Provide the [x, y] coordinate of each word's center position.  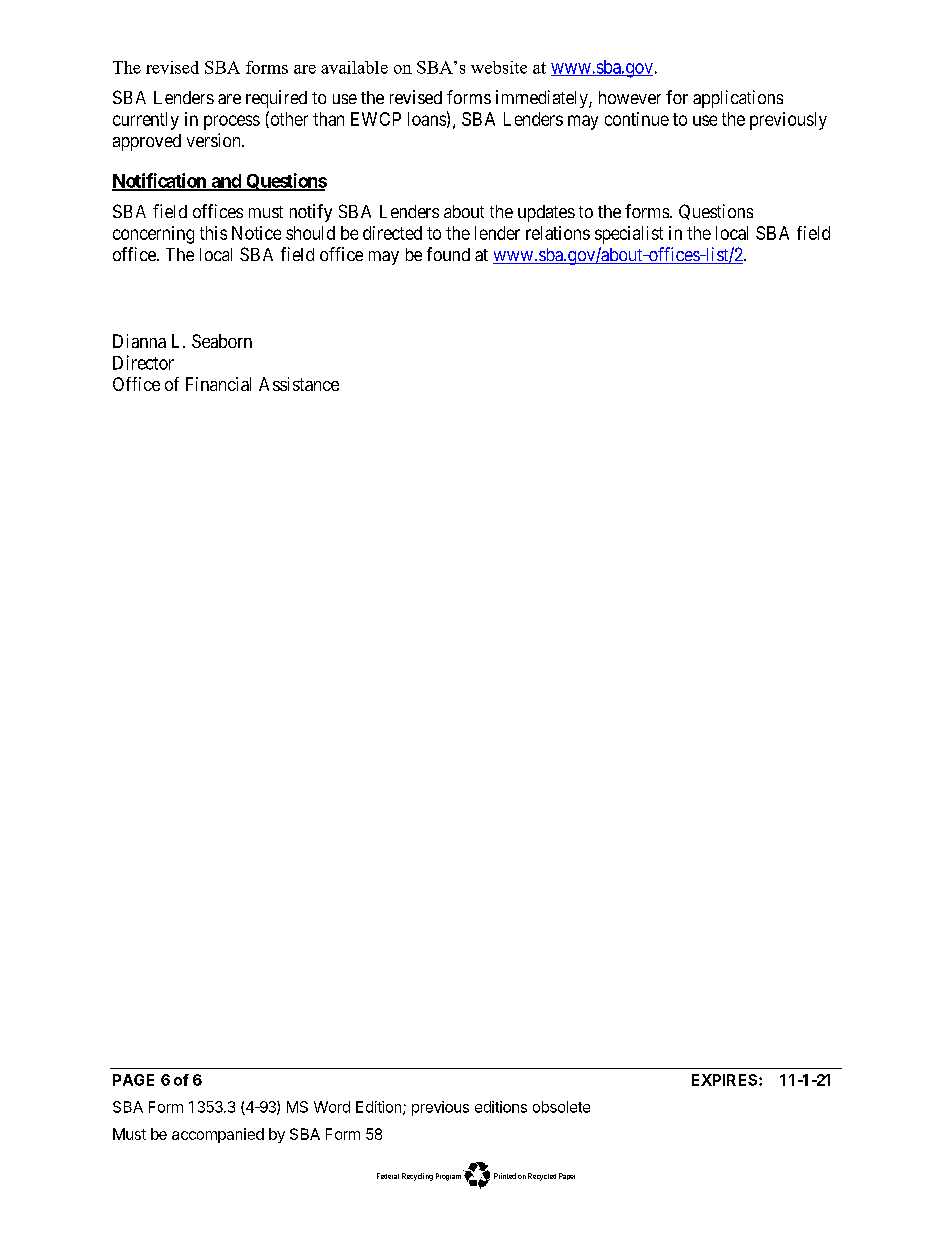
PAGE [133, 1080]
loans [427, 119]
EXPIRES [726, 1080]
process [232, 122]
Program [448, 1177]
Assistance [299, 384]
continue [637, 119]
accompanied [218, 1135]
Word [332, 1107]
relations [558, 233]
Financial [218, 384]
